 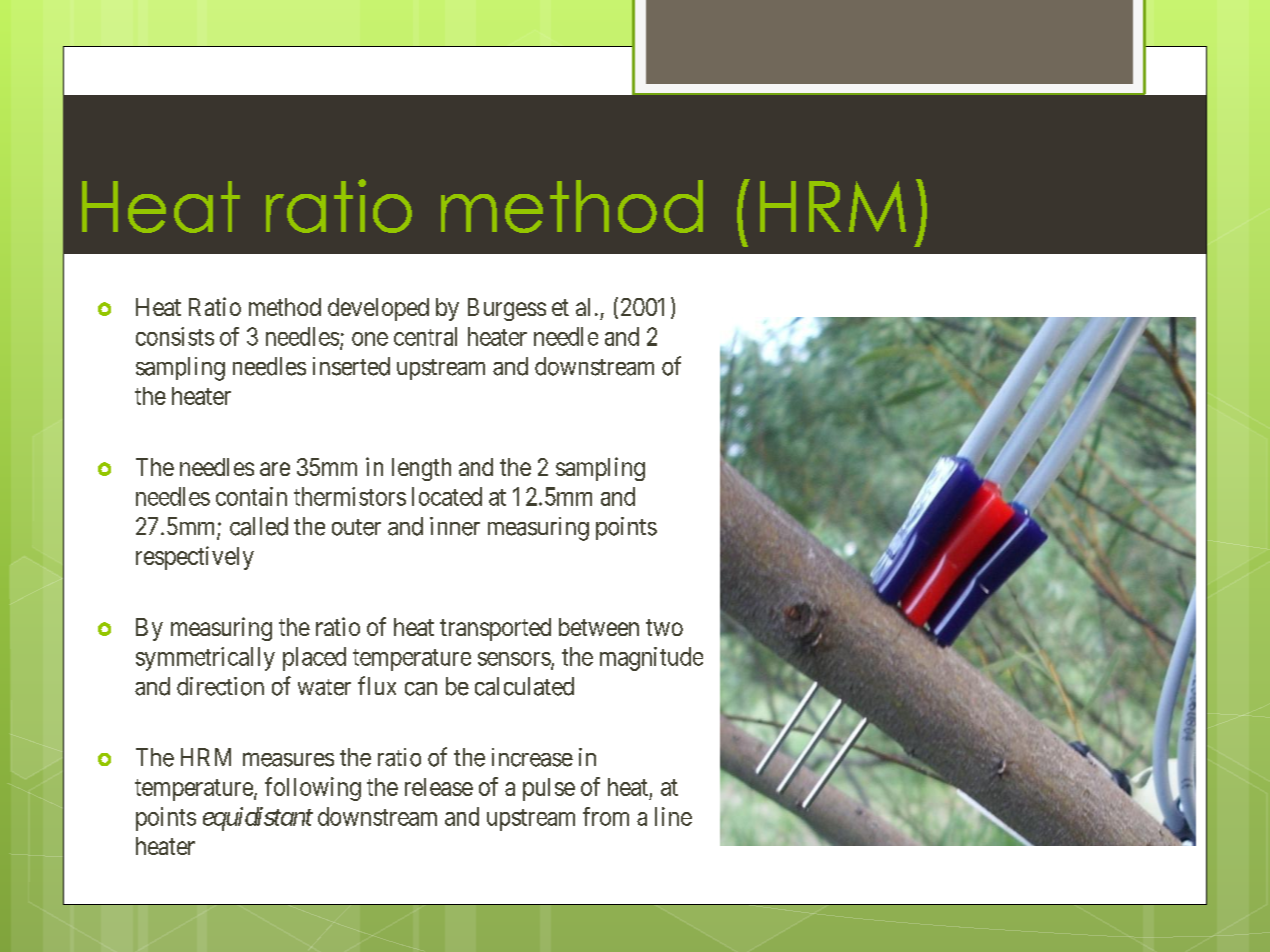 I want to click on consists, so click(x=175, y=336).
